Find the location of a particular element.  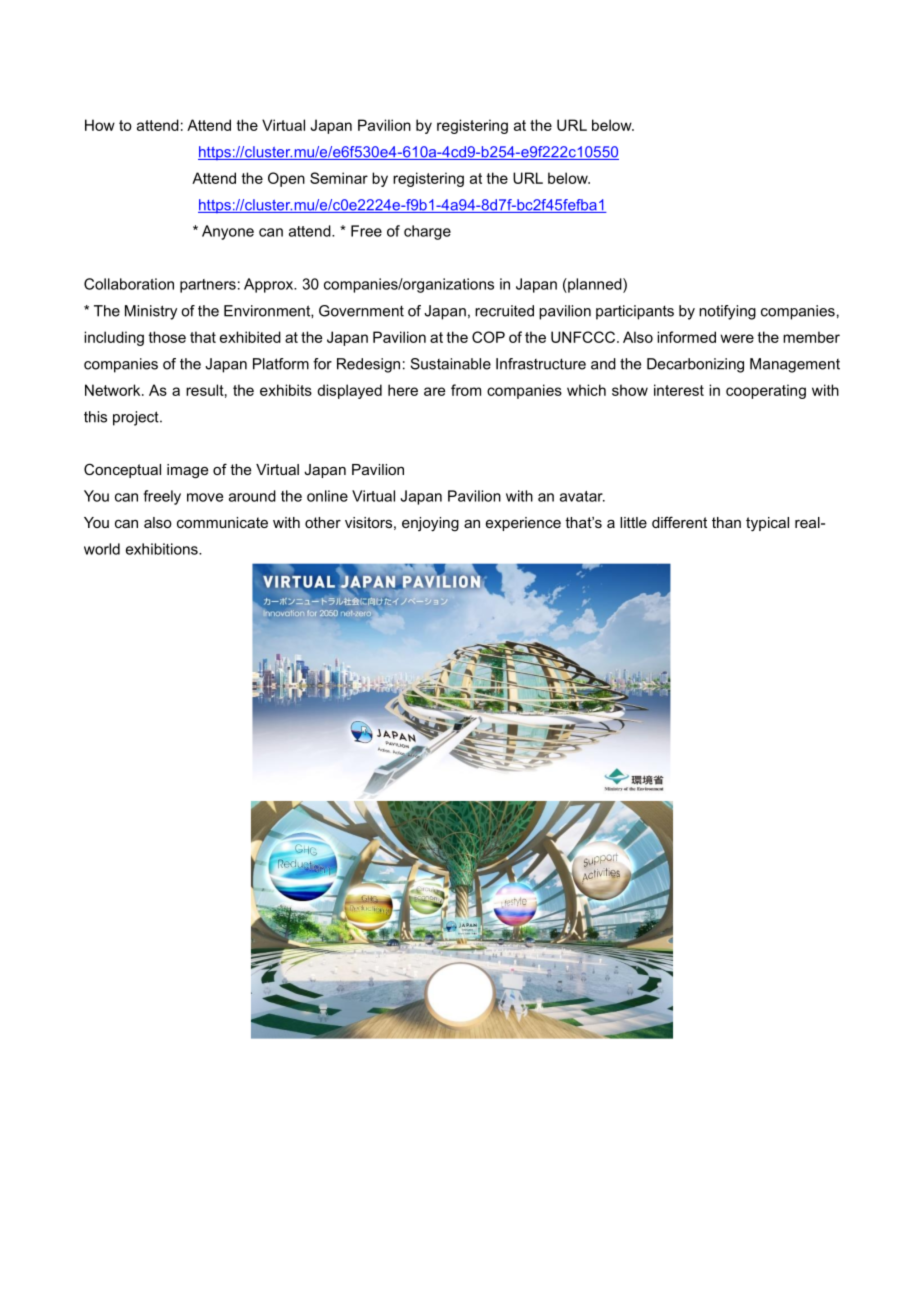

charge is located at coordinates (427, 232).
